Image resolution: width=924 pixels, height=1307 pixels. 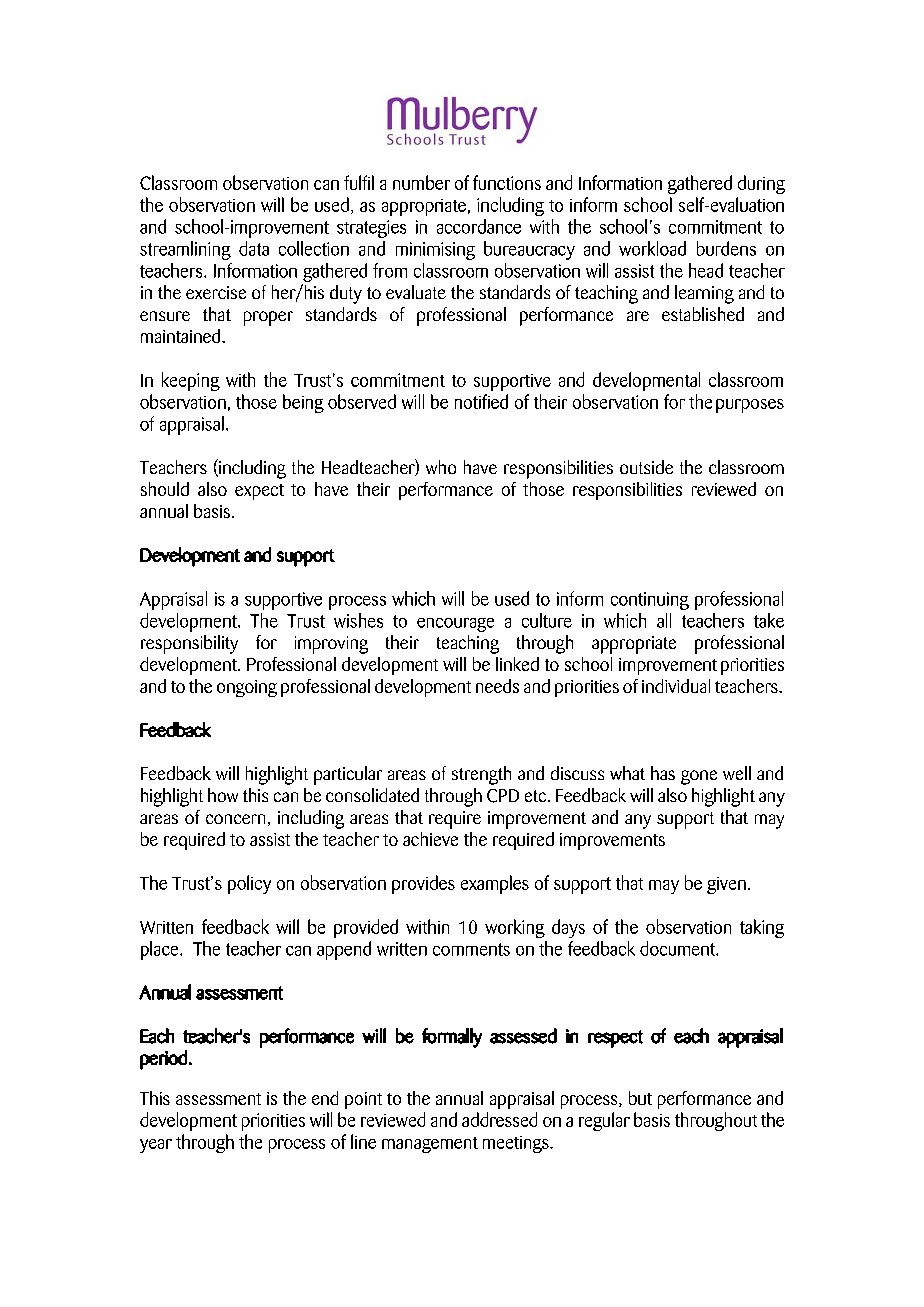 What do you see at coordinates (254, 248) in the screenshot?
I see `data` at bounding box center [254, 248].
